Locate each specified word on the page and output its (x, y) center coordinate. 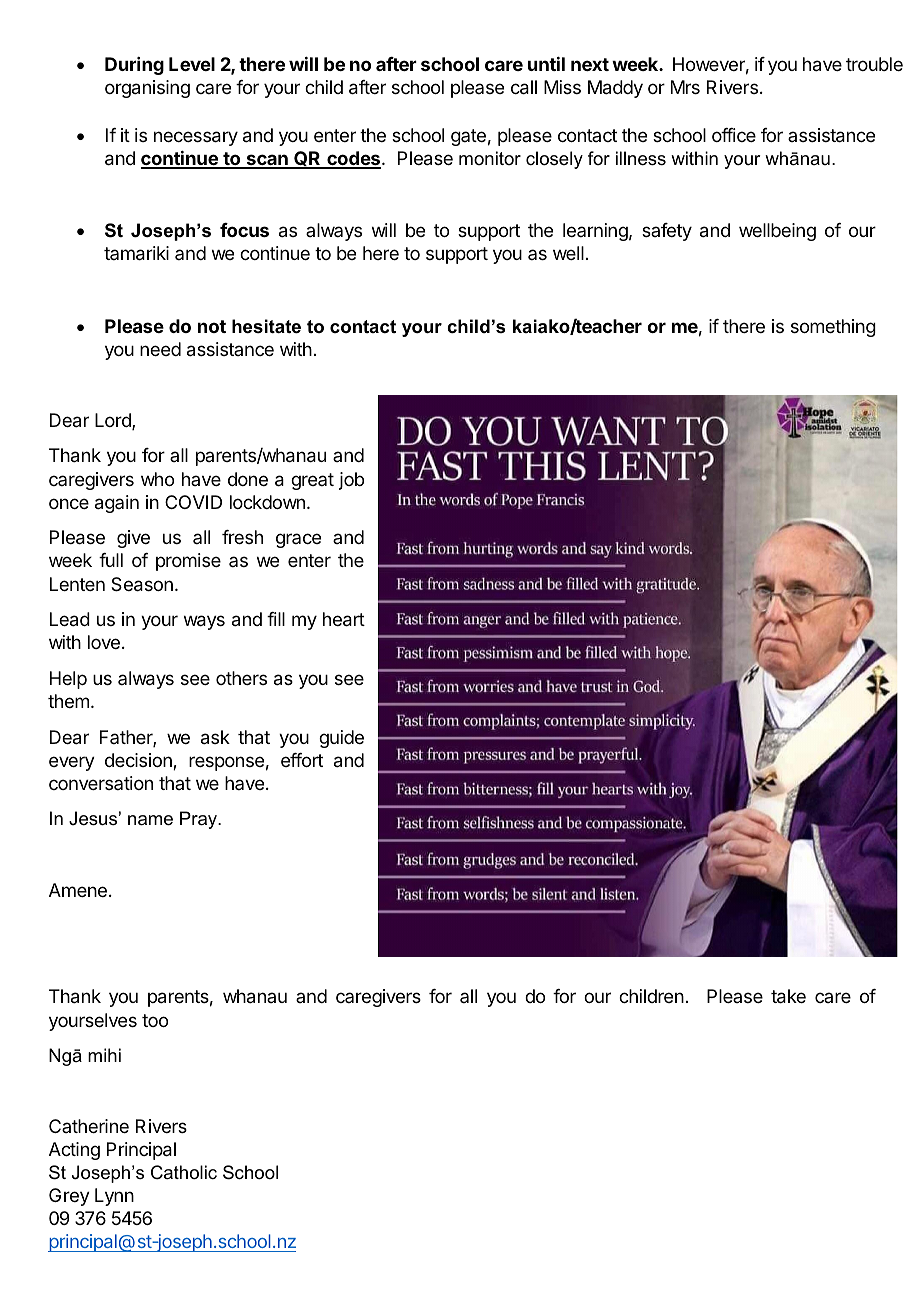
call (524, 87)
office (734, 135)
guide (341, 739)
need (160, 349)
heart (344, 619)
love (104, 642)
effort (302, 760)
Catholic (184, 1172)
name (150, 820)
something (833, 328)
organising (147, 89)
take (788, 996)
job (351, 481)
